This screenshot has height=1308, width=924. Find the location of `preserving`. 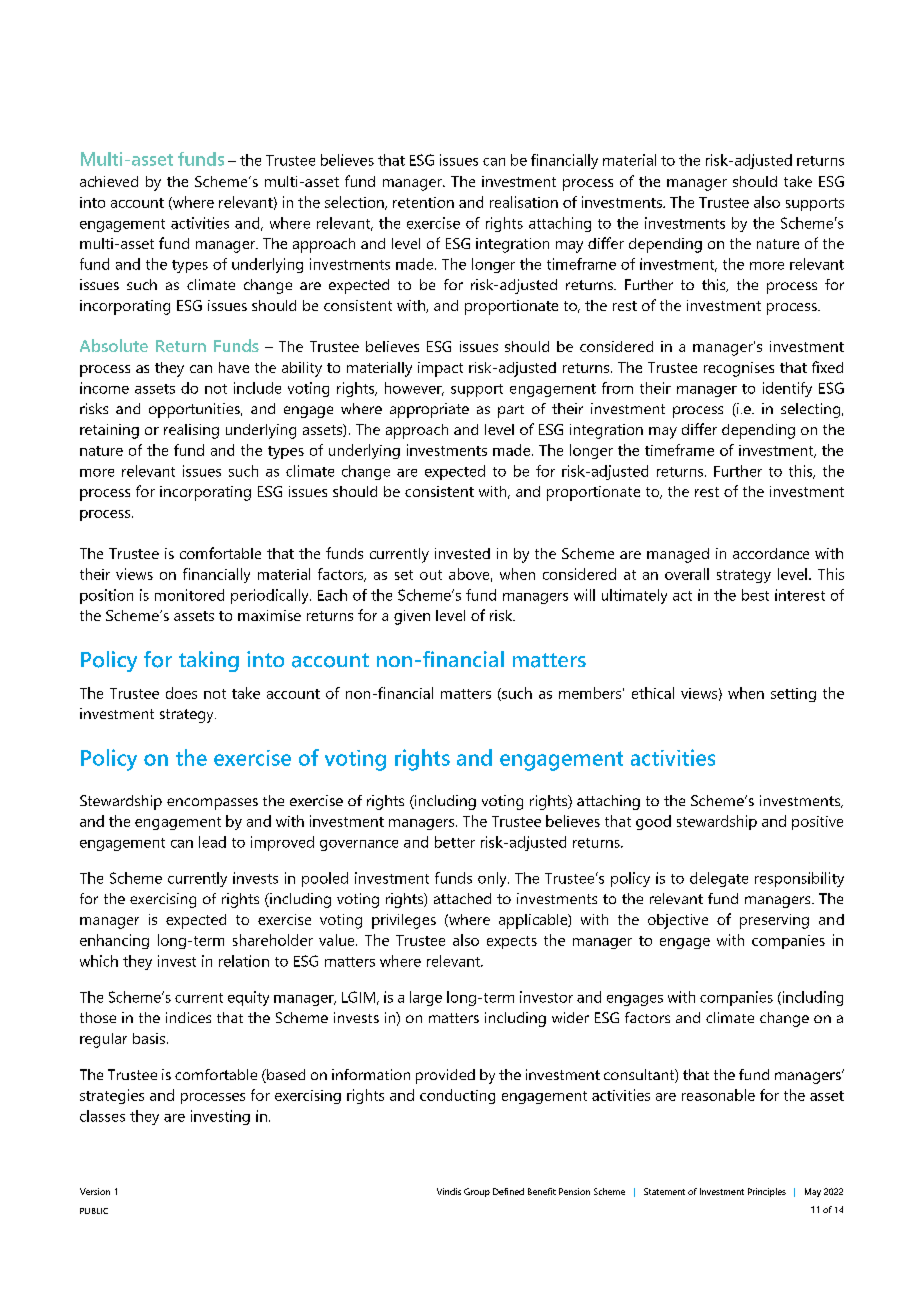

preserving is located at coordinates (774, 921).
